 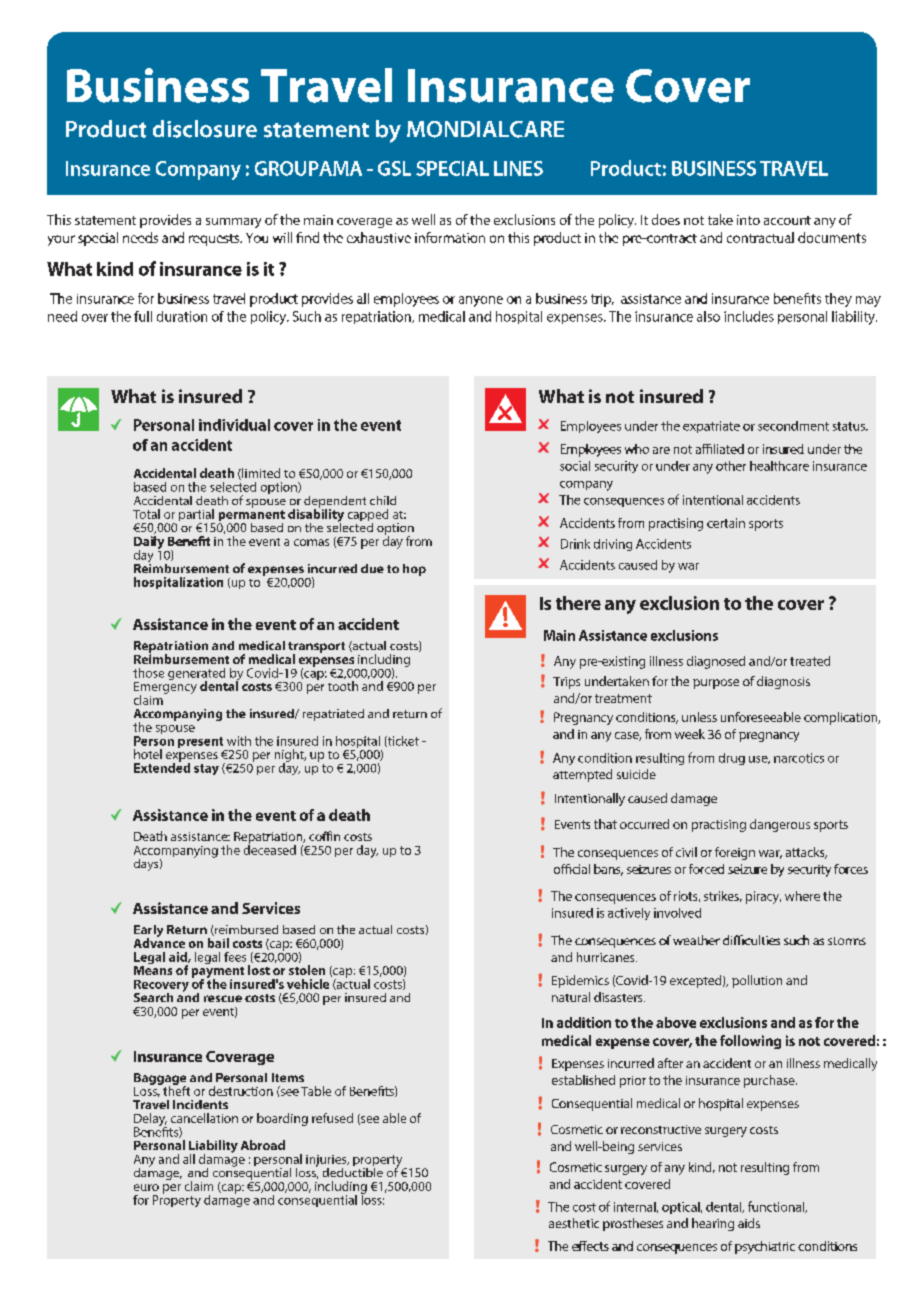 I want to click on disclosure, so click(x=205, y=129).
